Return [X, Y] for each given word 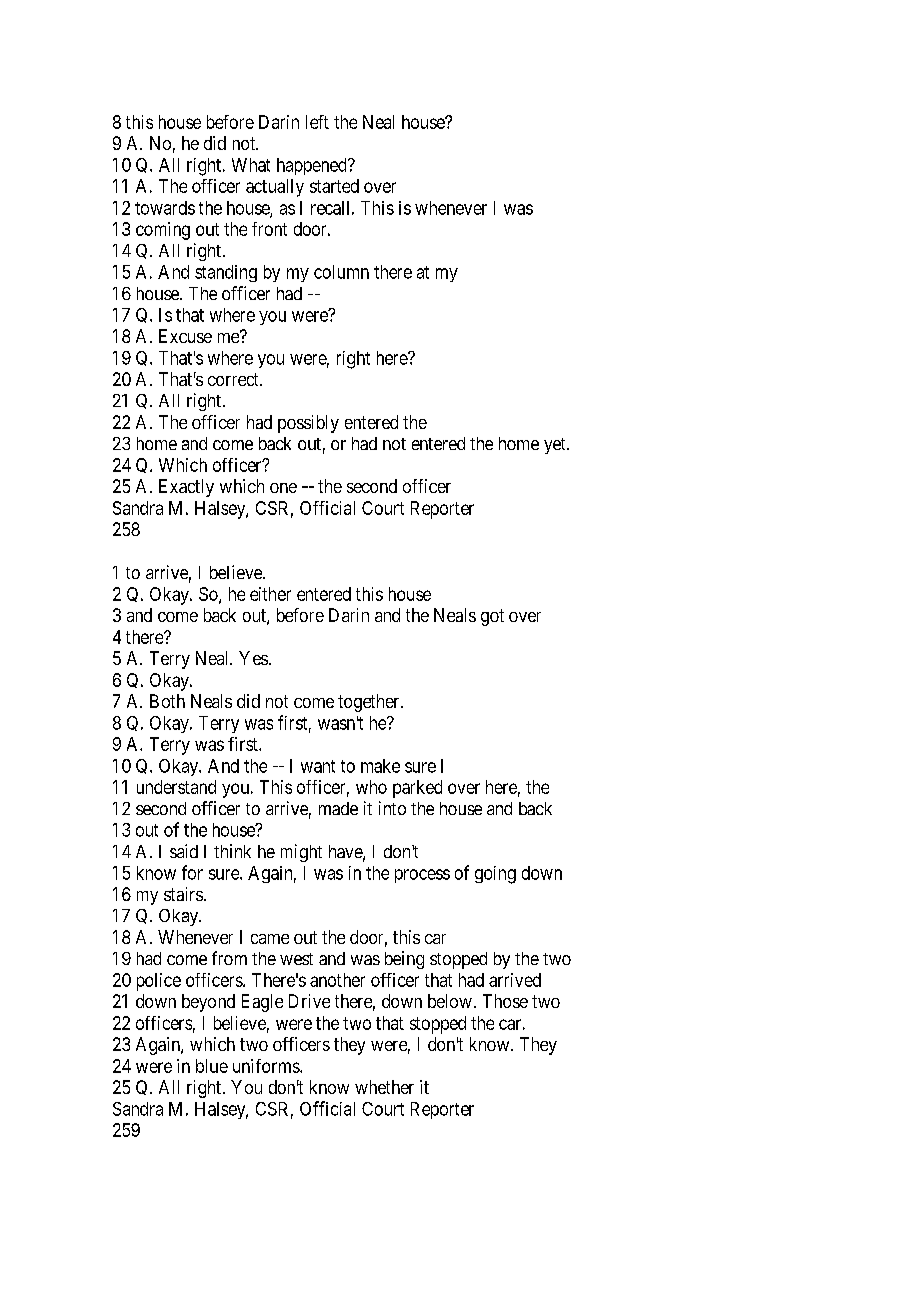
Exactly [186, 488]
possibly [308, 424]
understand [176, 787]
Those [505, 1001]
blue [212, 1066]
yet [556, 446]
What [251, 165]
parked [417, 789]
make [380, 766]
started [334, 186]
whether [384, 1087]
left [317, 122]
